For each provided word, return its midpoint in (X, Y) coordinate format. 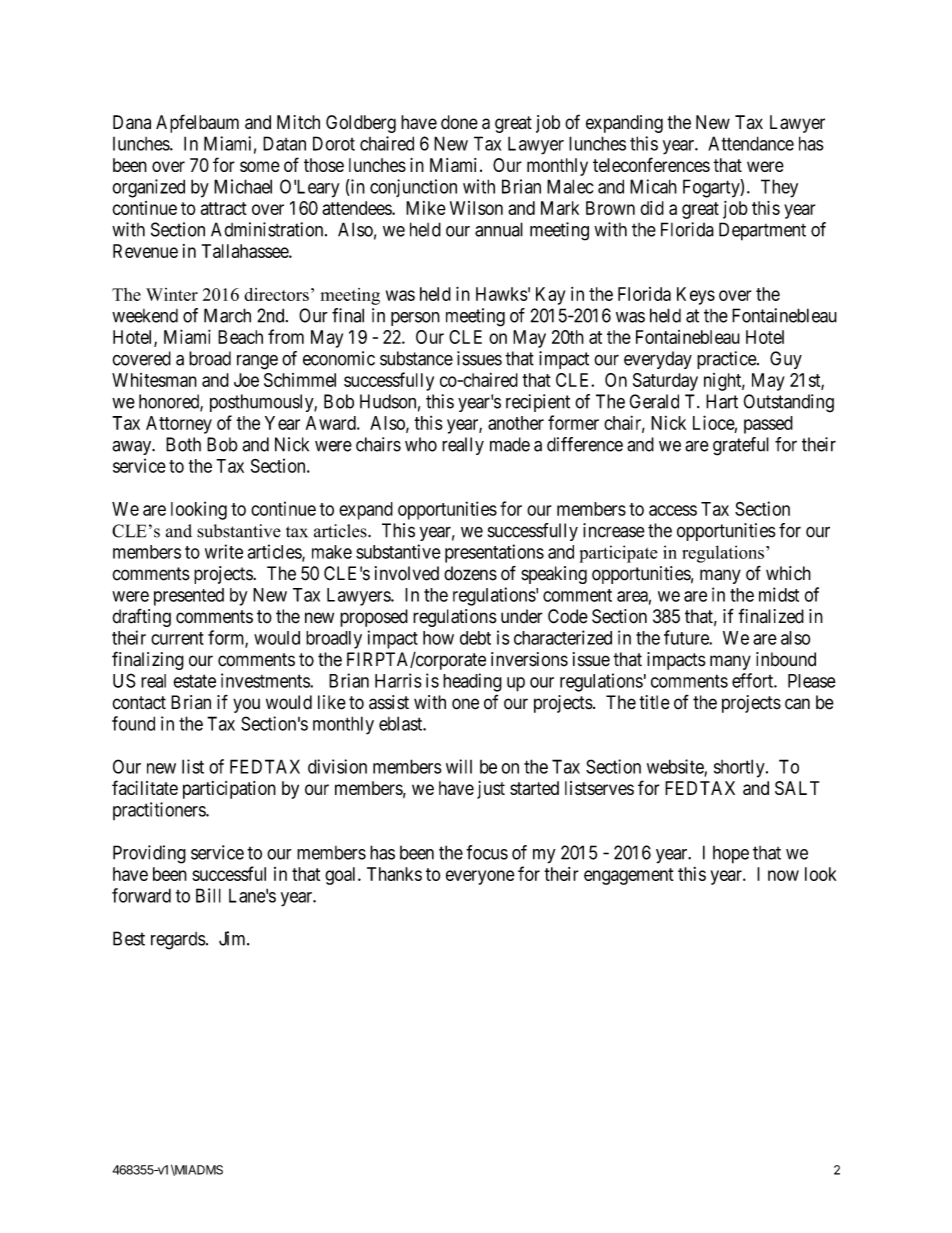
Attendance (751, 143)
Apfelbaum (197, 123)
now (783, 875)
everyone (480, 877)
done (459, 122)
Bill (208, 895)
